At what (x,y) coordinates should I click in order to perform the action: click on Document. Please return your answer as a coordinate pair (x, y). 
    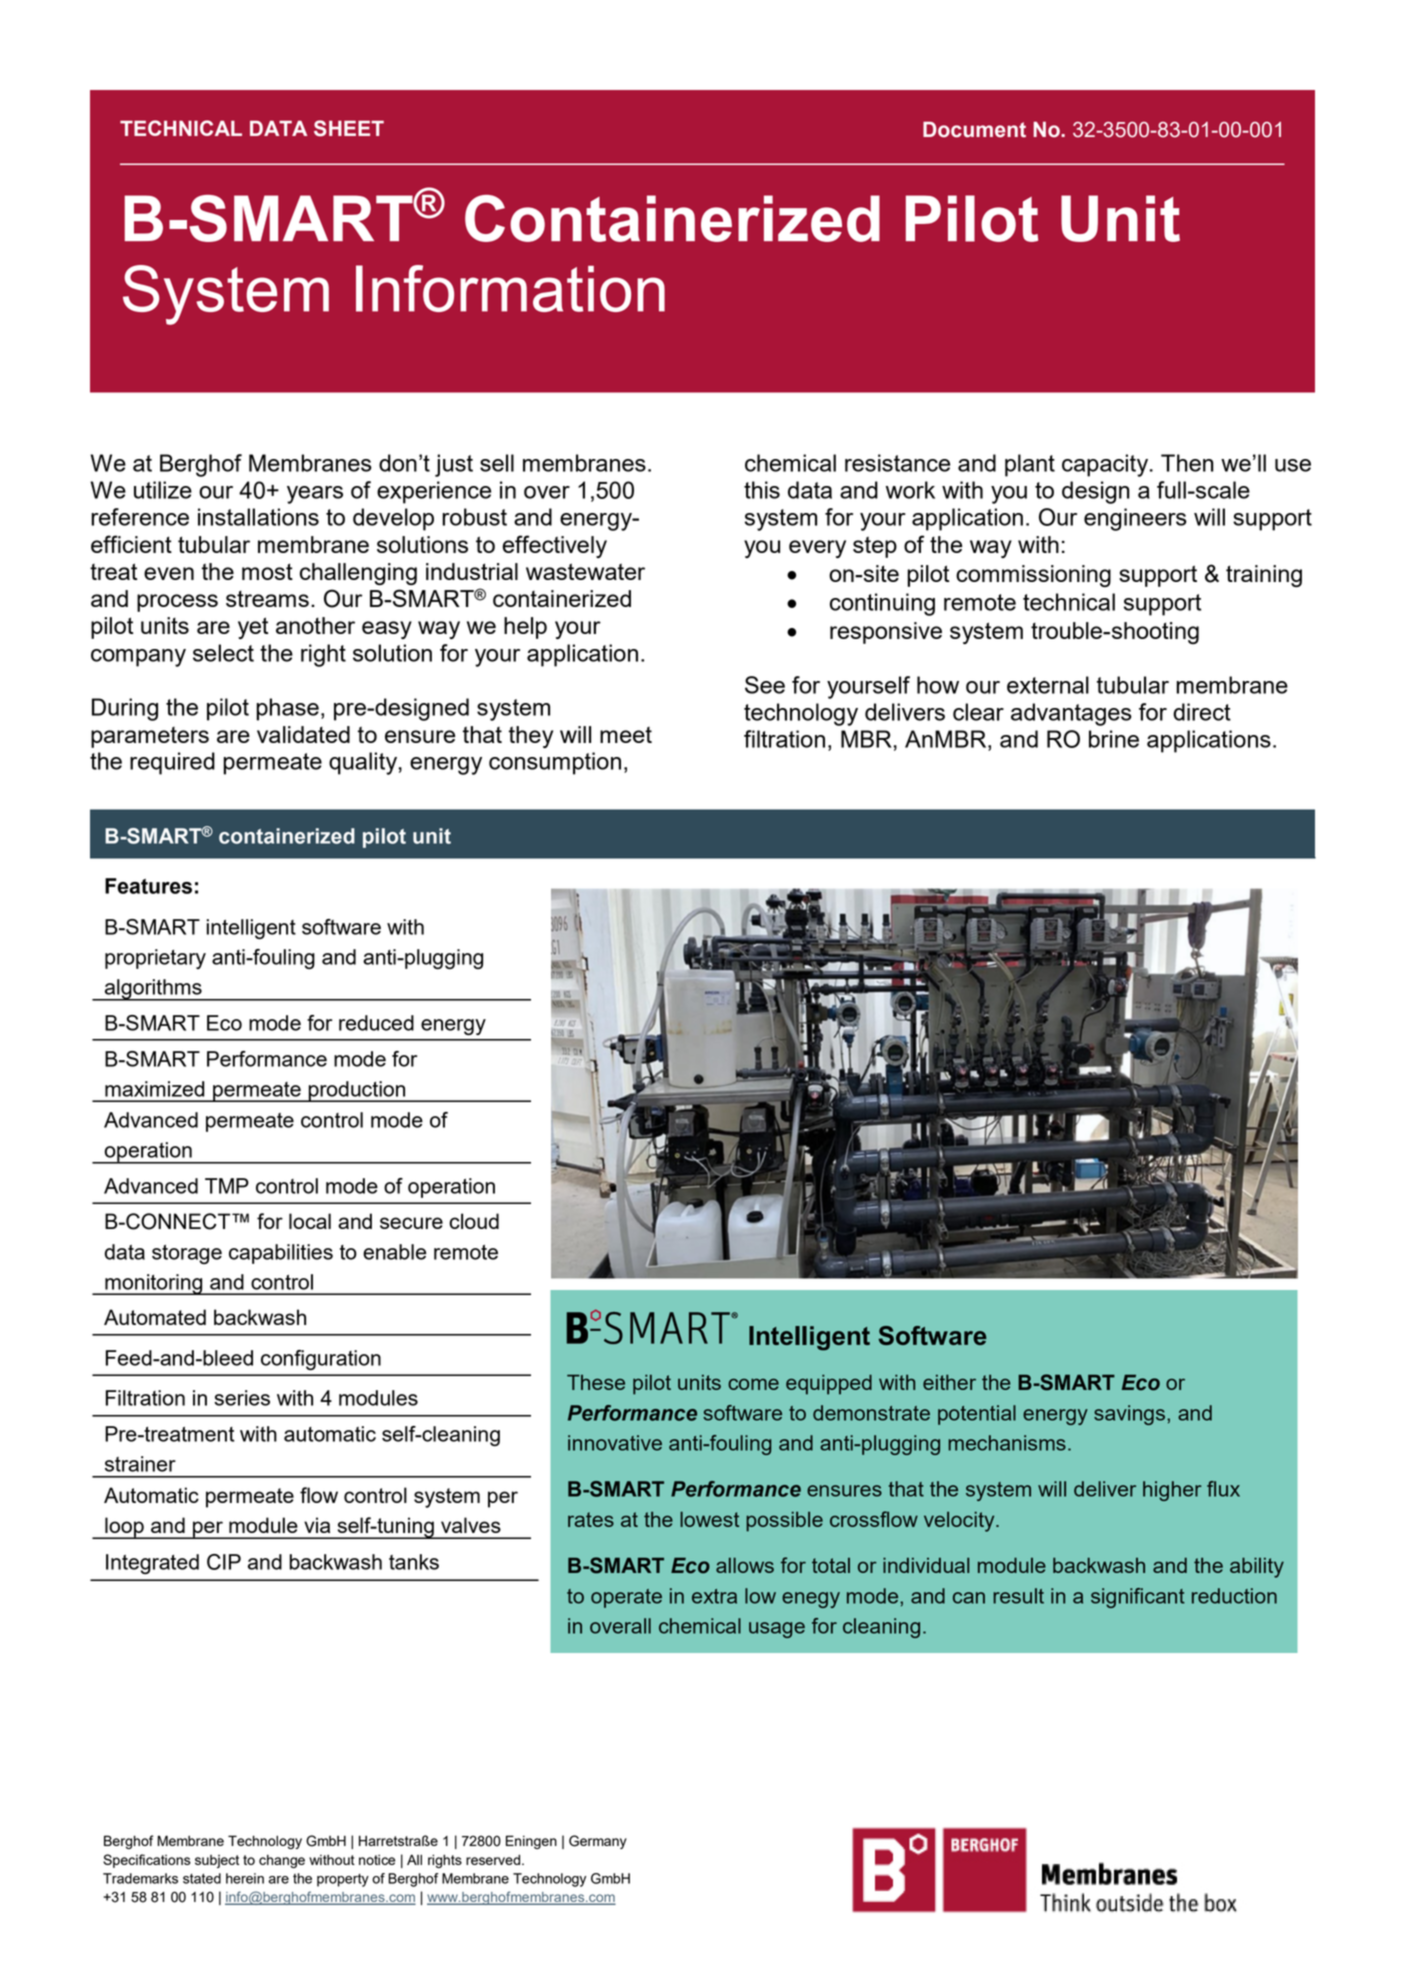
    Looking at the image, I should click on (974, 129).
